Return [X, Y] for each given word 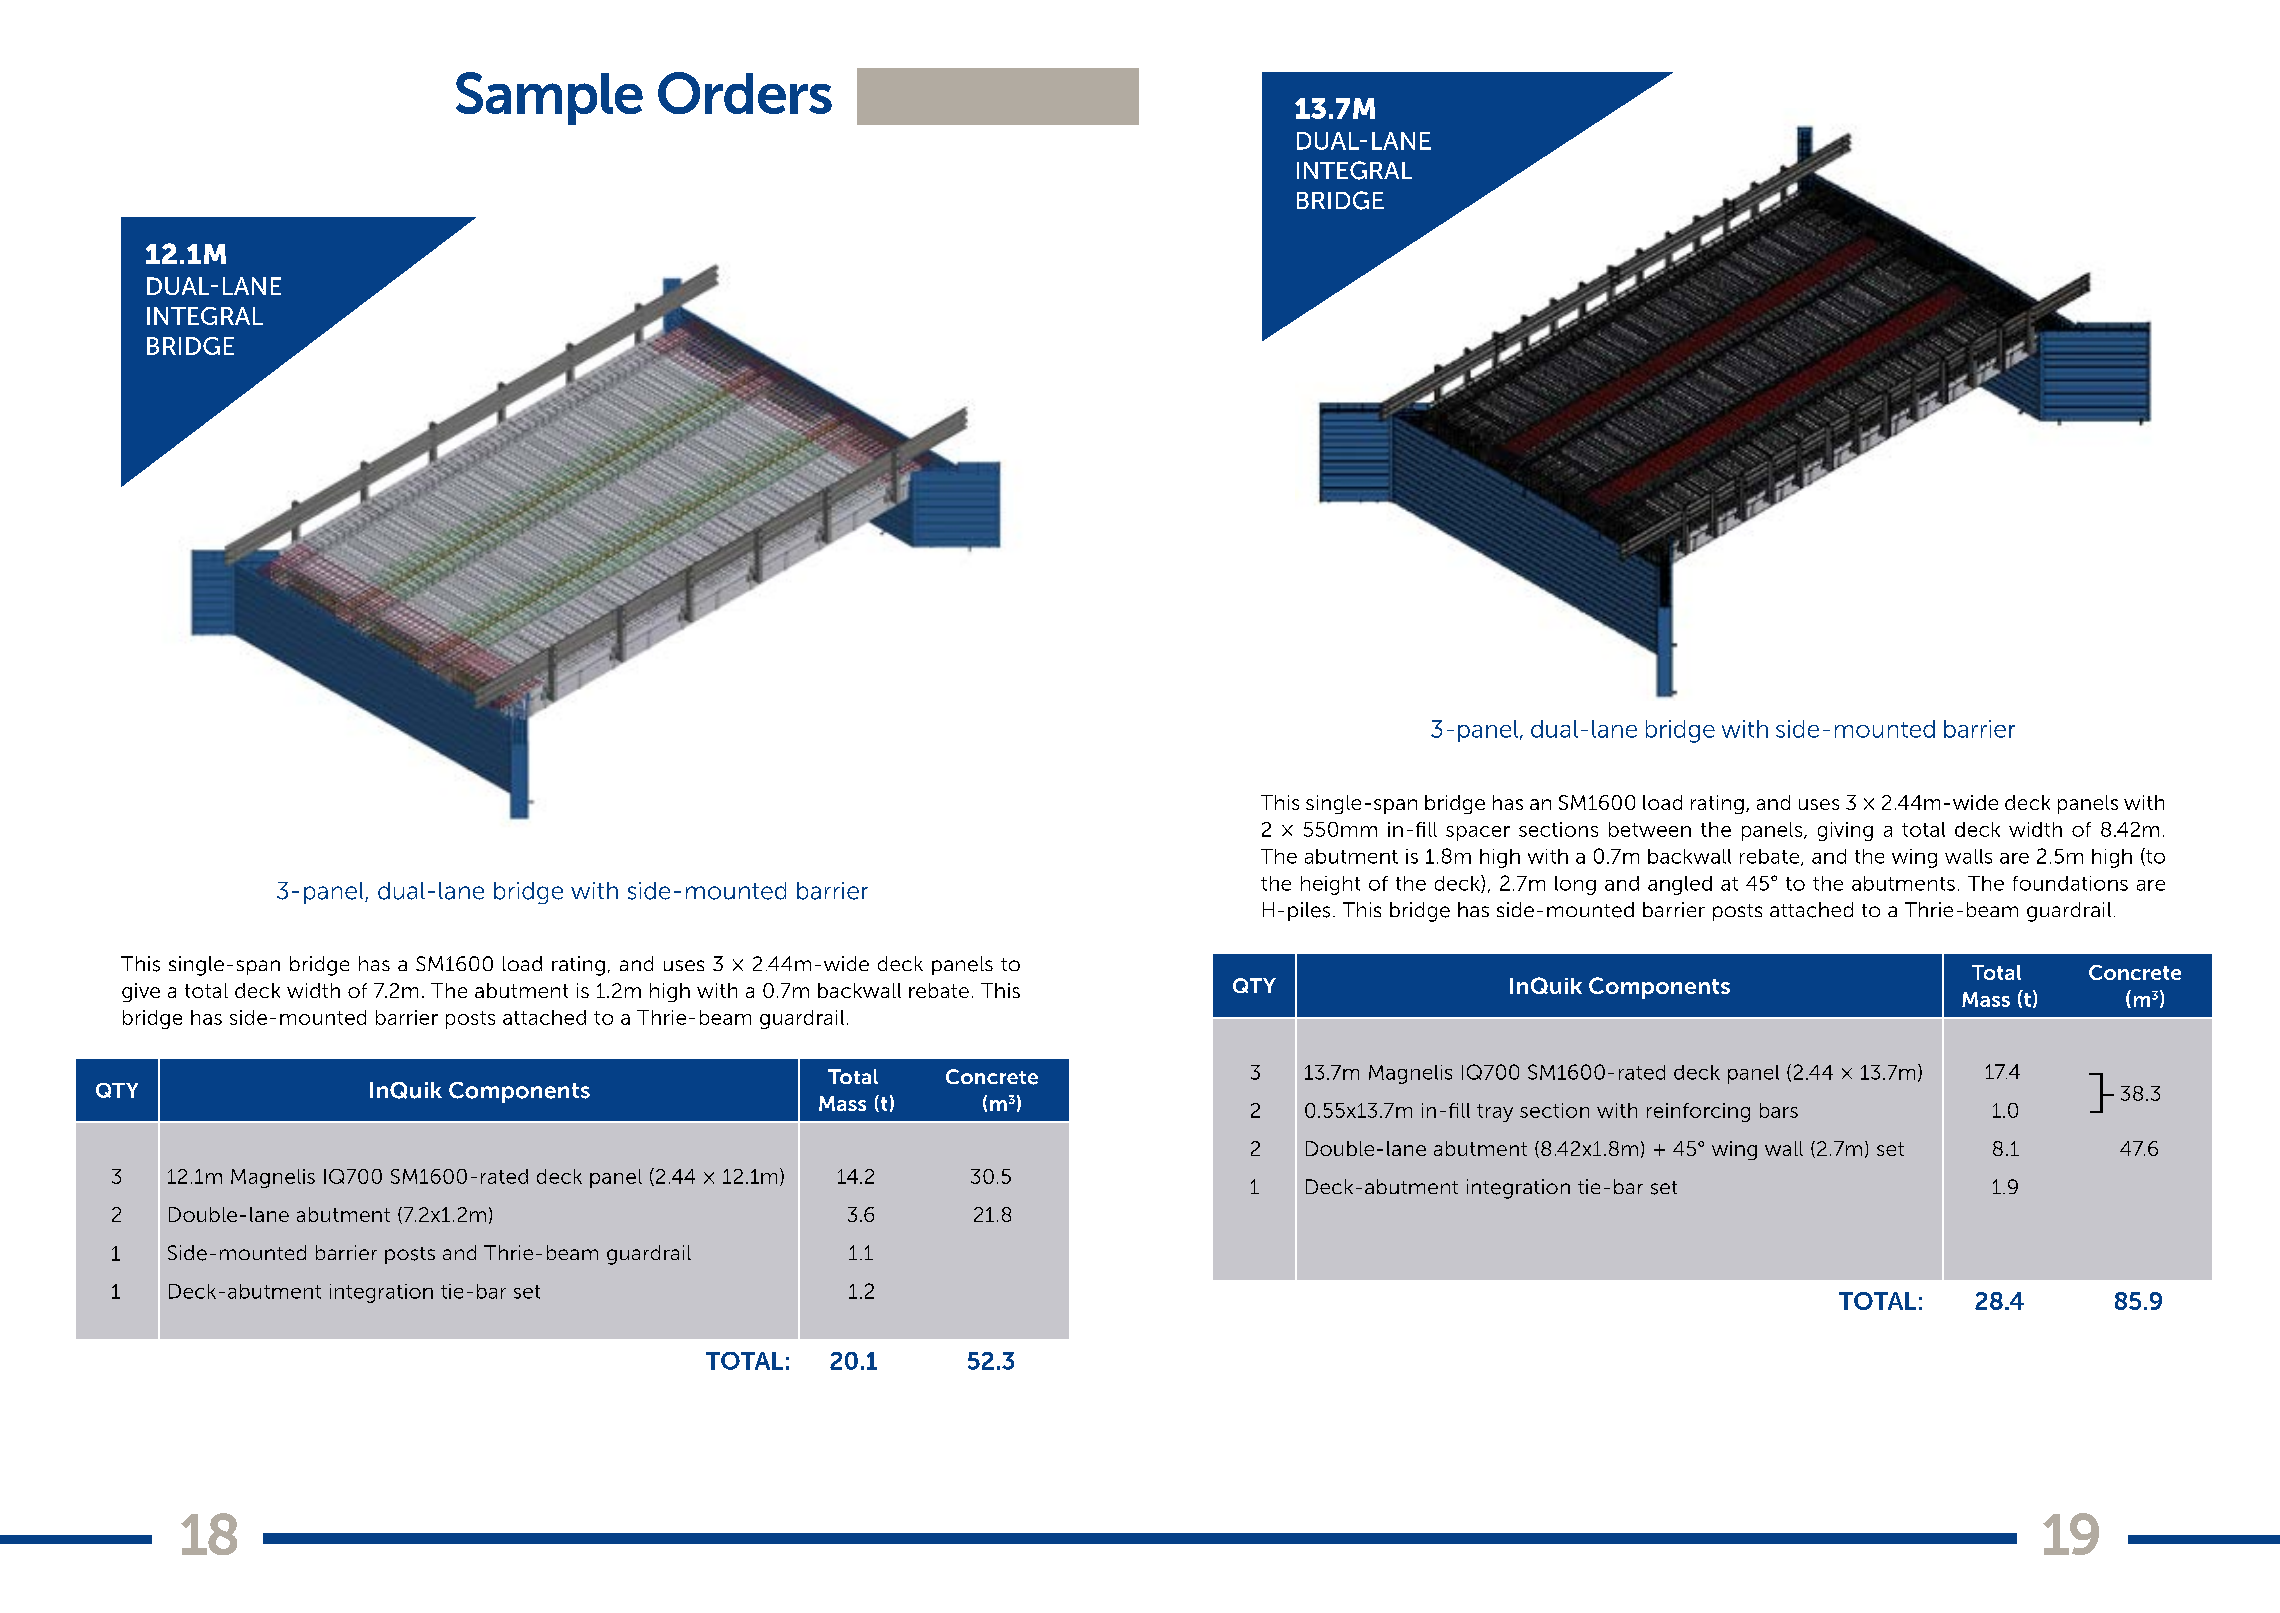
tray [1495, 1113]
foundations [2070, 883]
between [1650, 829]
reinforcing [1698, 1112]
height [1330, 885]
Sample [549, 98]
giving [1845, 831]
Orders [745, 93]
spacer [1478, 833]
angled [1680, 885]
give [141, 992]
